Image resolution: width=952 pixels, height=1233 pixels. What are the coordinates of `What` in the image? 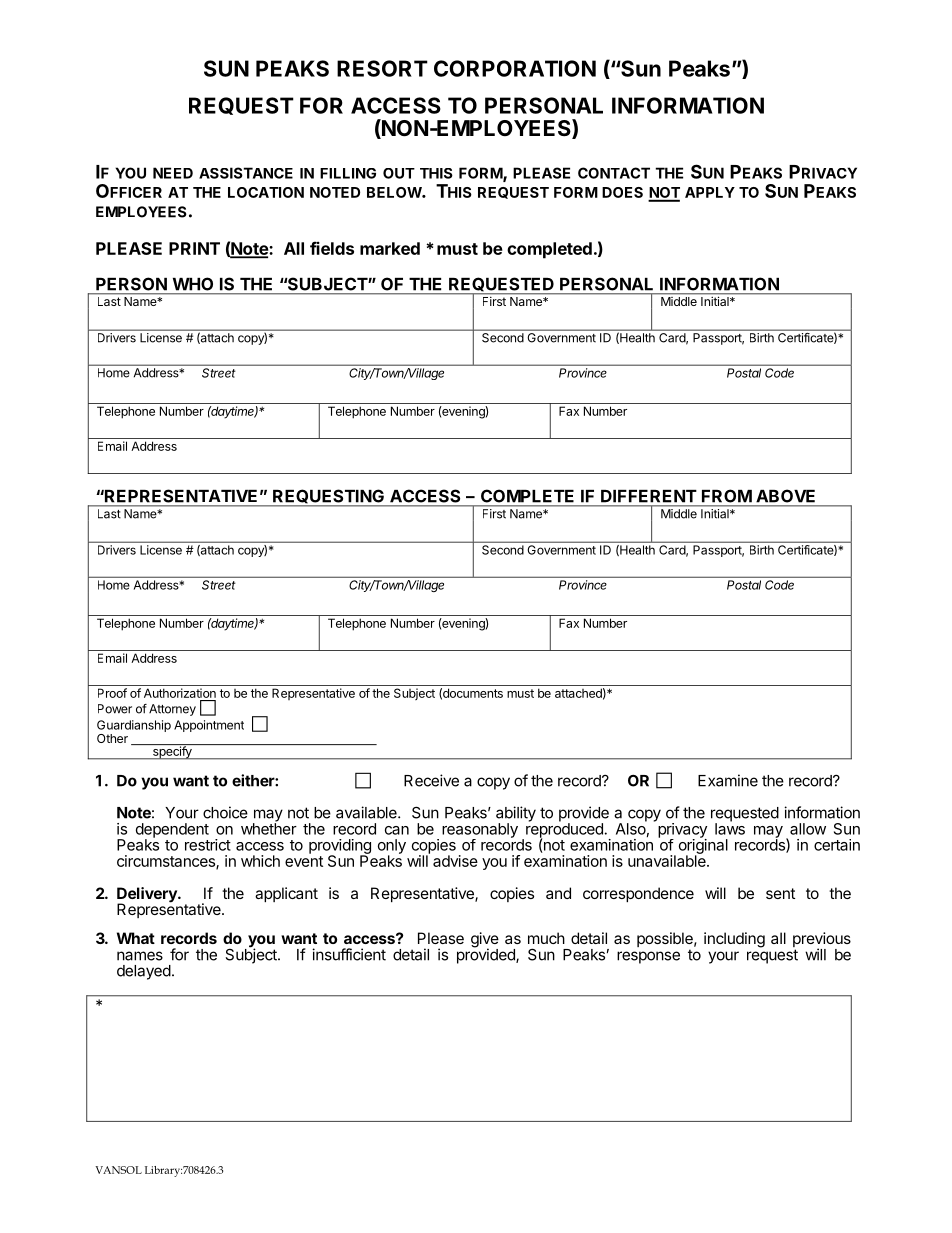 It's located at (136, 938).
